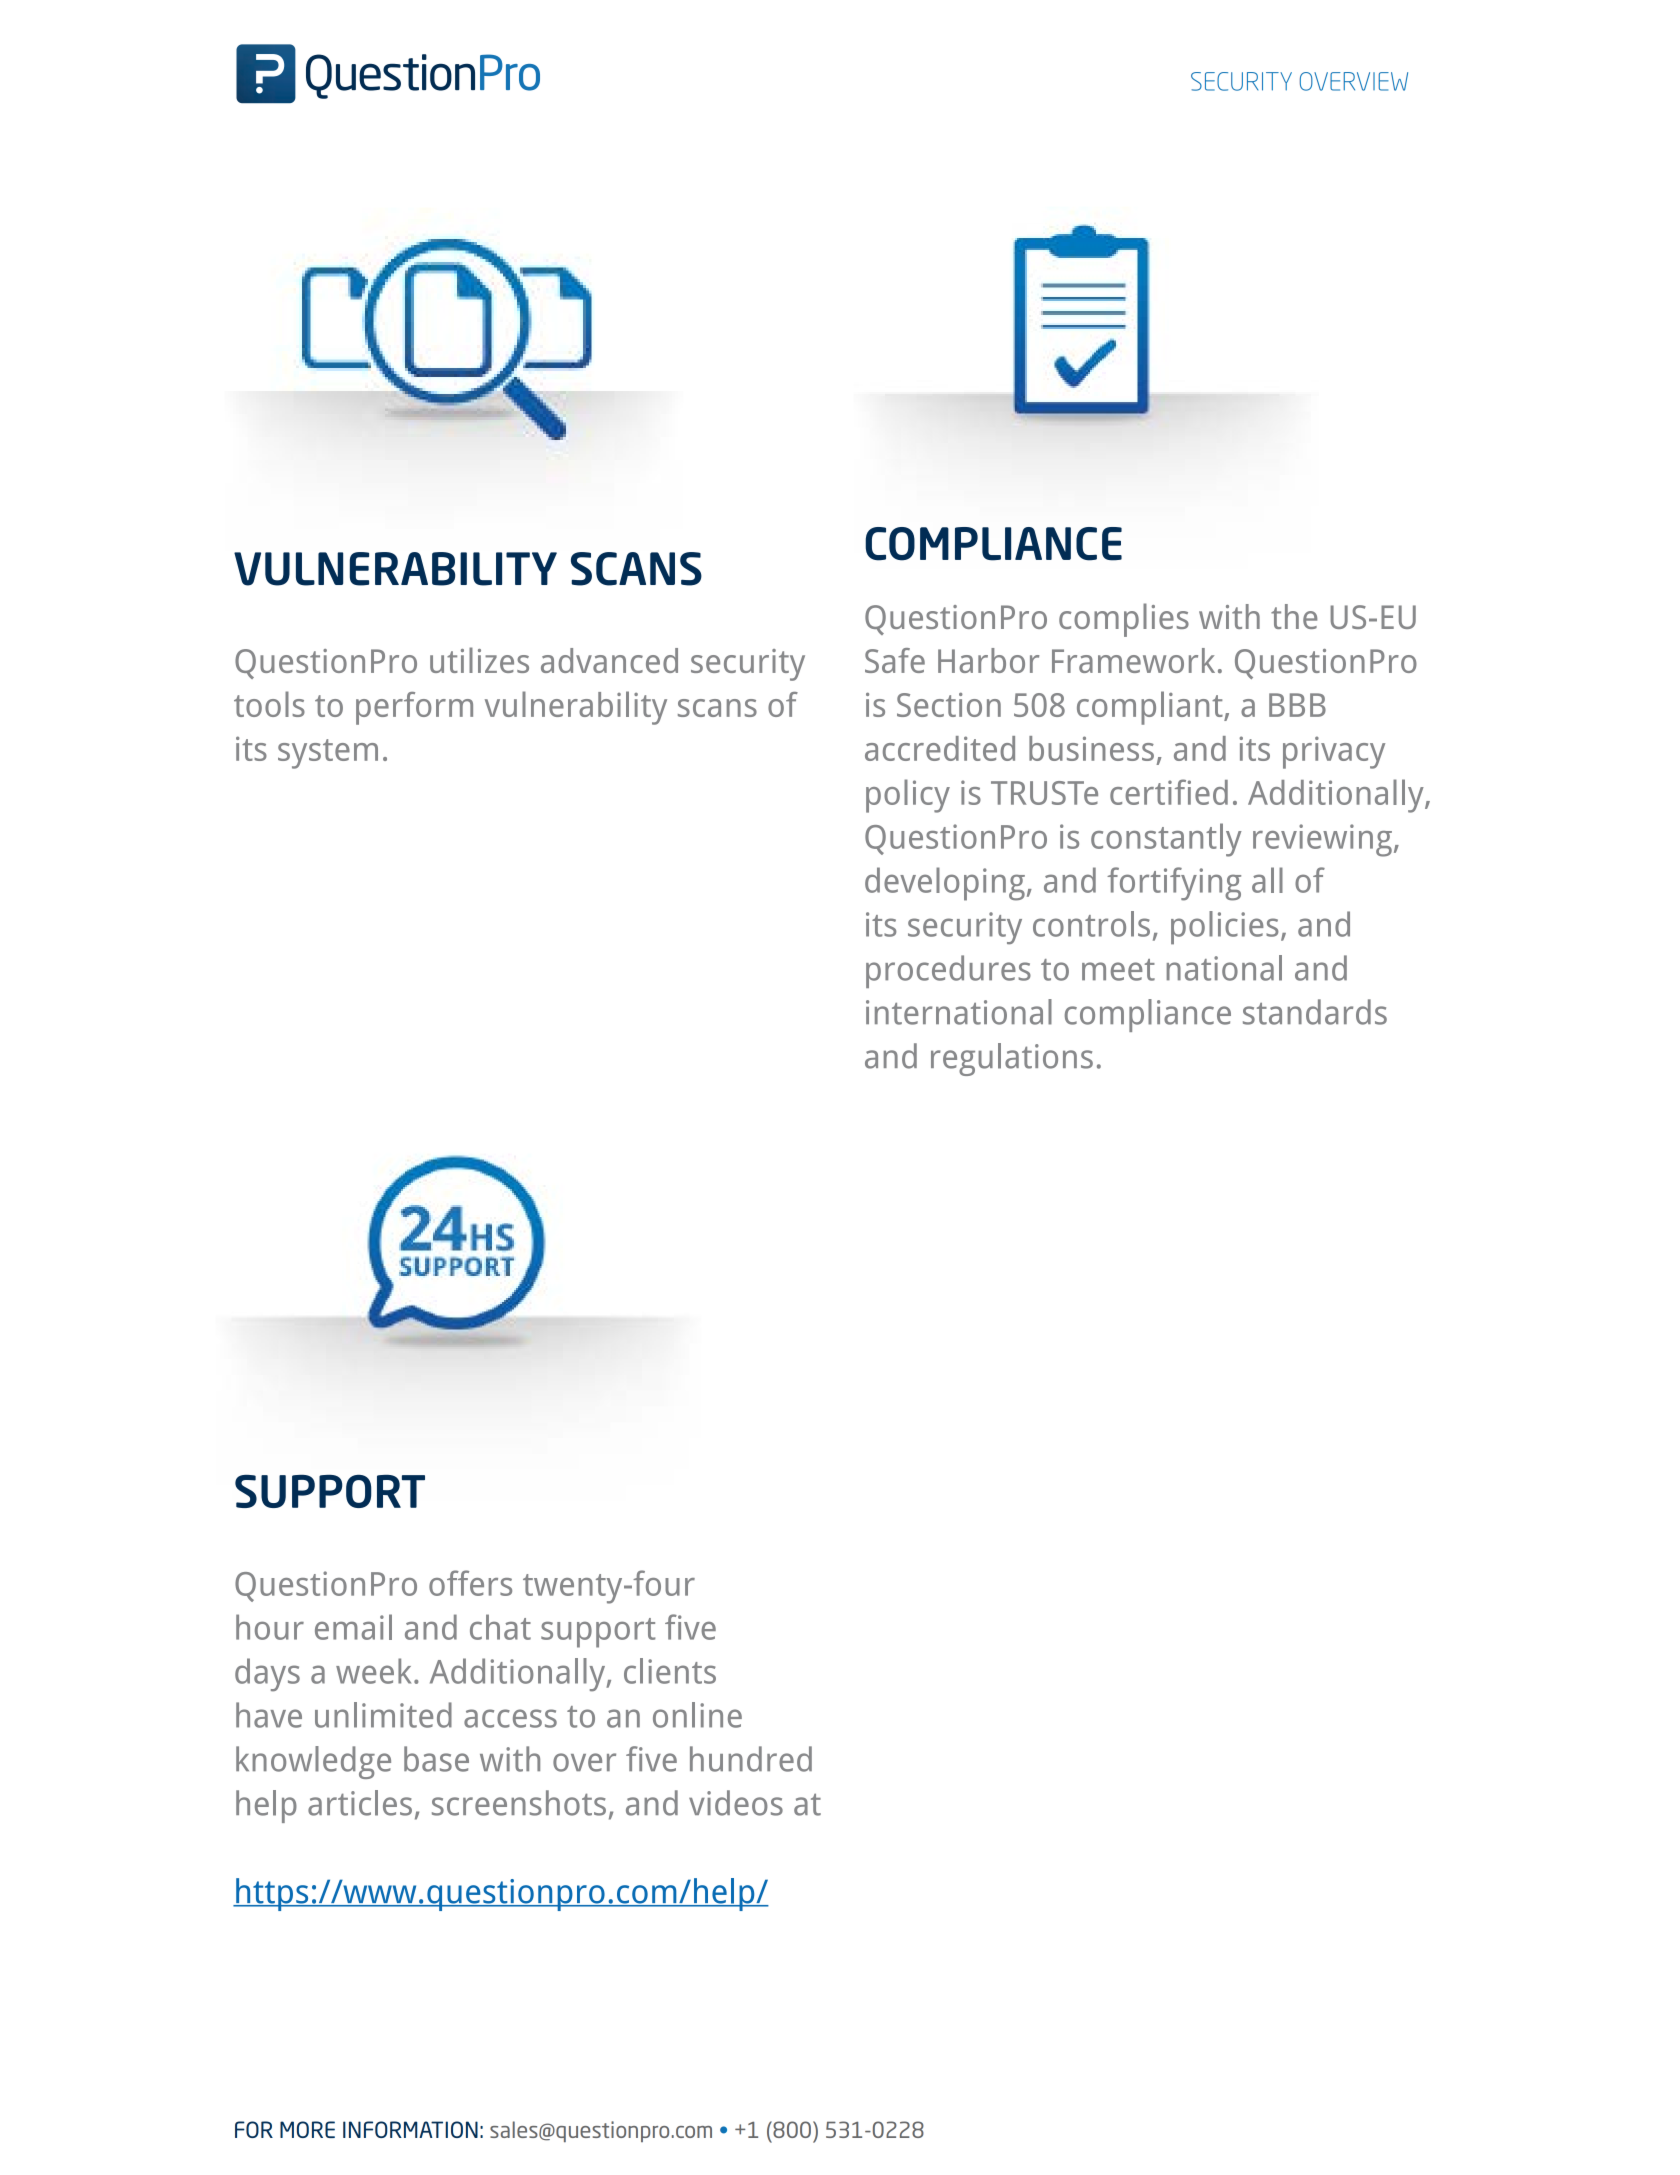 The width and height of the page is (1680, 2175). Describe the element at coordinates (414, 708) in the page. I see `perform` at that location.
